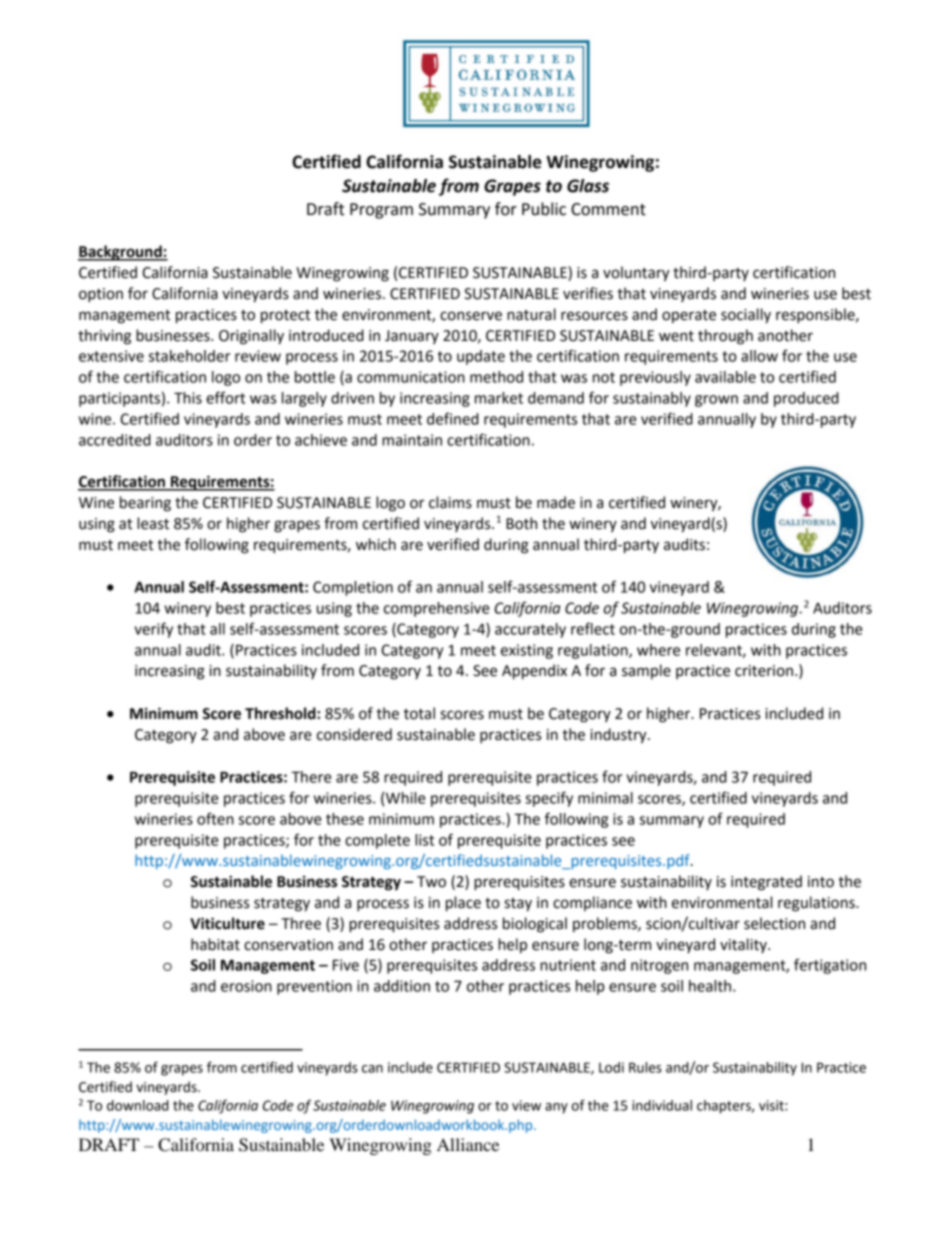 The height and width of the screenshot is (1233, 952). What do you see at coordinates (215, 818) in the screenshot?
I see `often` at bounding box center [215, 818].
